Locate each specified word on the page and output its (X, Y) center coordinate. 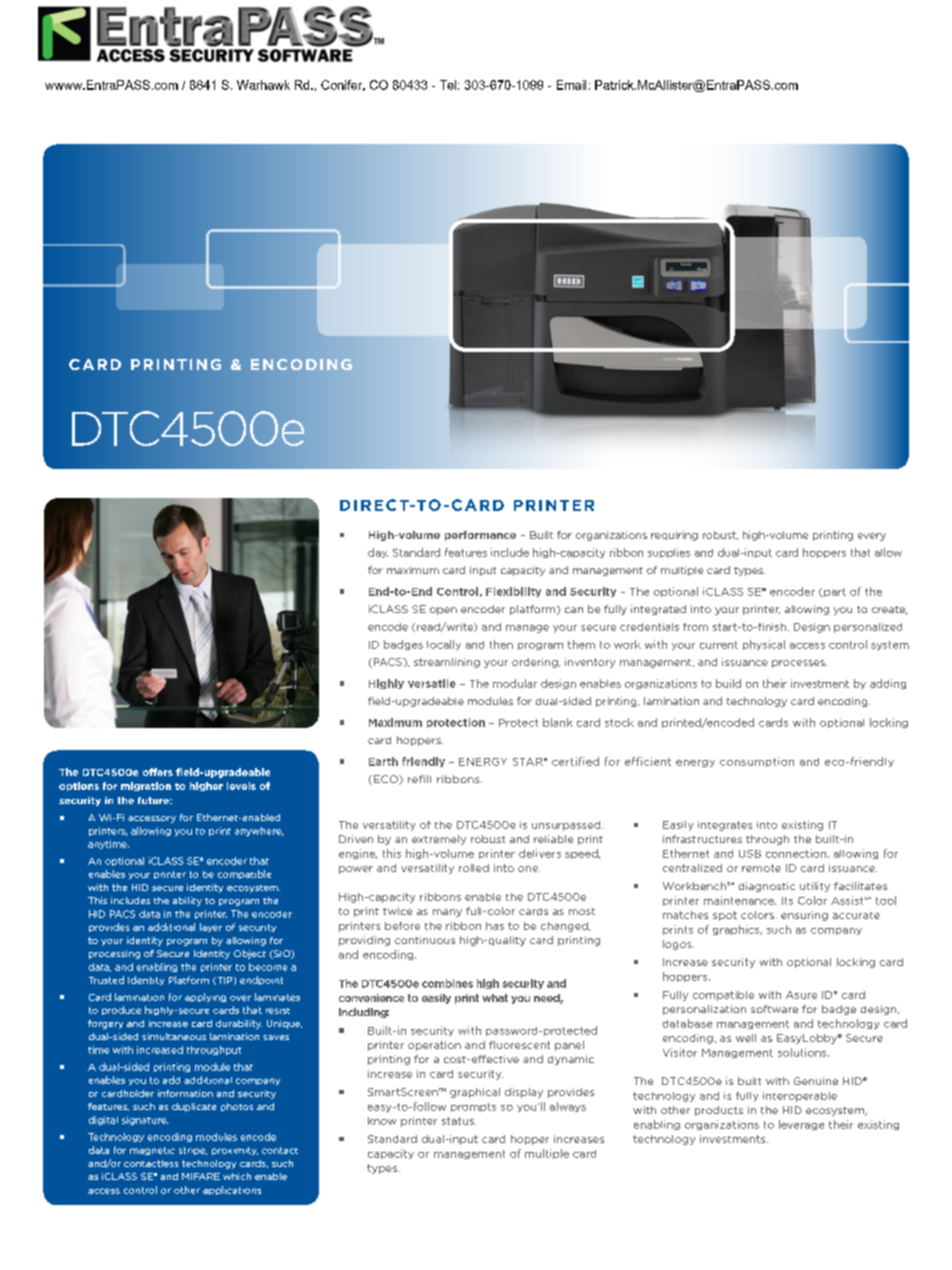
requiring (674, 536)
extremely (439, 840)
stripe (193, 1151)
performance (480, 536)
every (872, 537)
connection (796, 853)
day (378, 553)
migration (146, 786)
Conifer (343, 85)
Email (571, 85)
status (459, 1121)
